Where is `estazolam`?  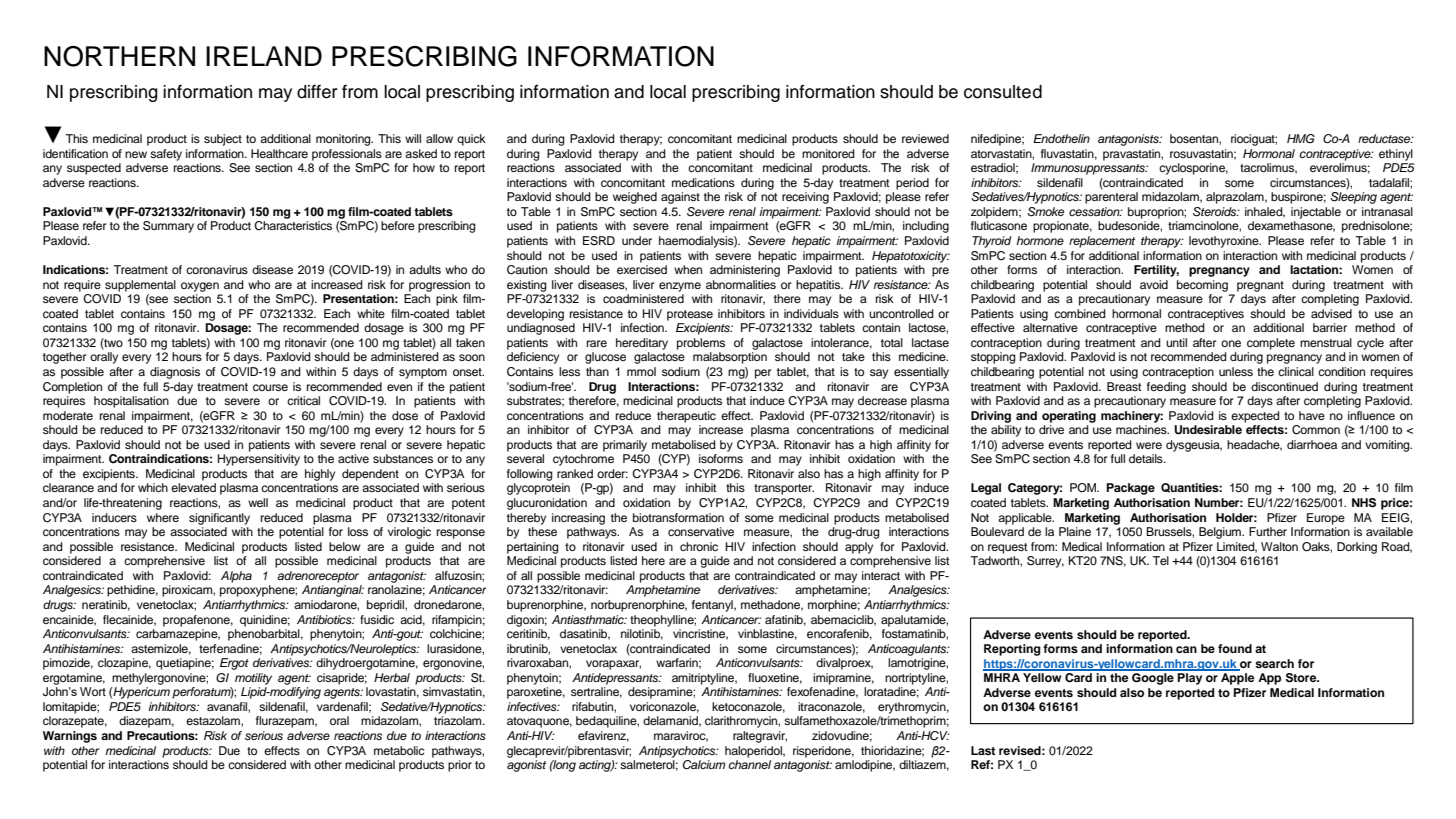
estazolam is located at coordinates (214, 720).
